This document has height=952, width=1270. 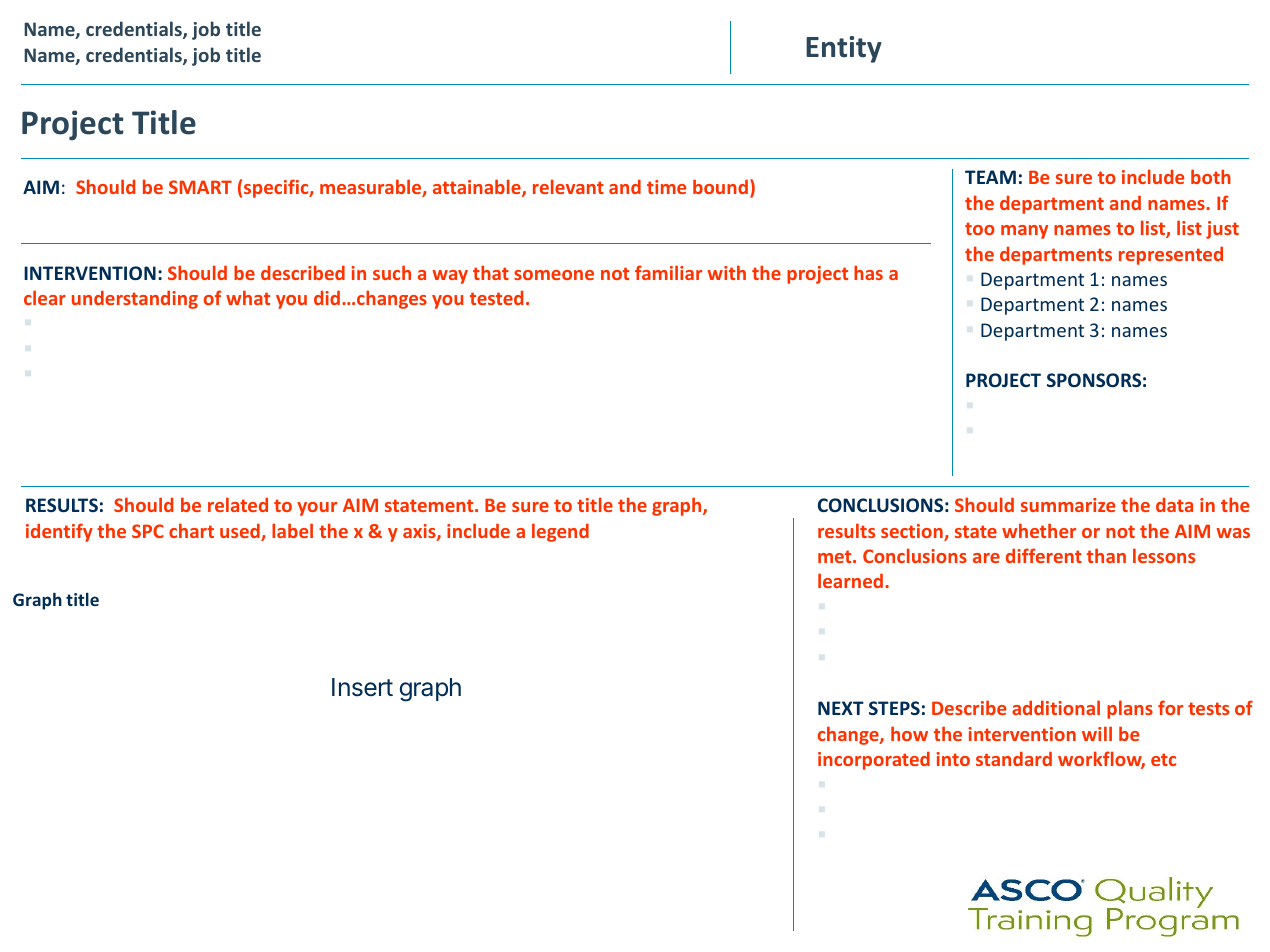 What do you see at coordinates (1171, 255) in the document?
I see `represented` at bounding box center [1171, 255].
